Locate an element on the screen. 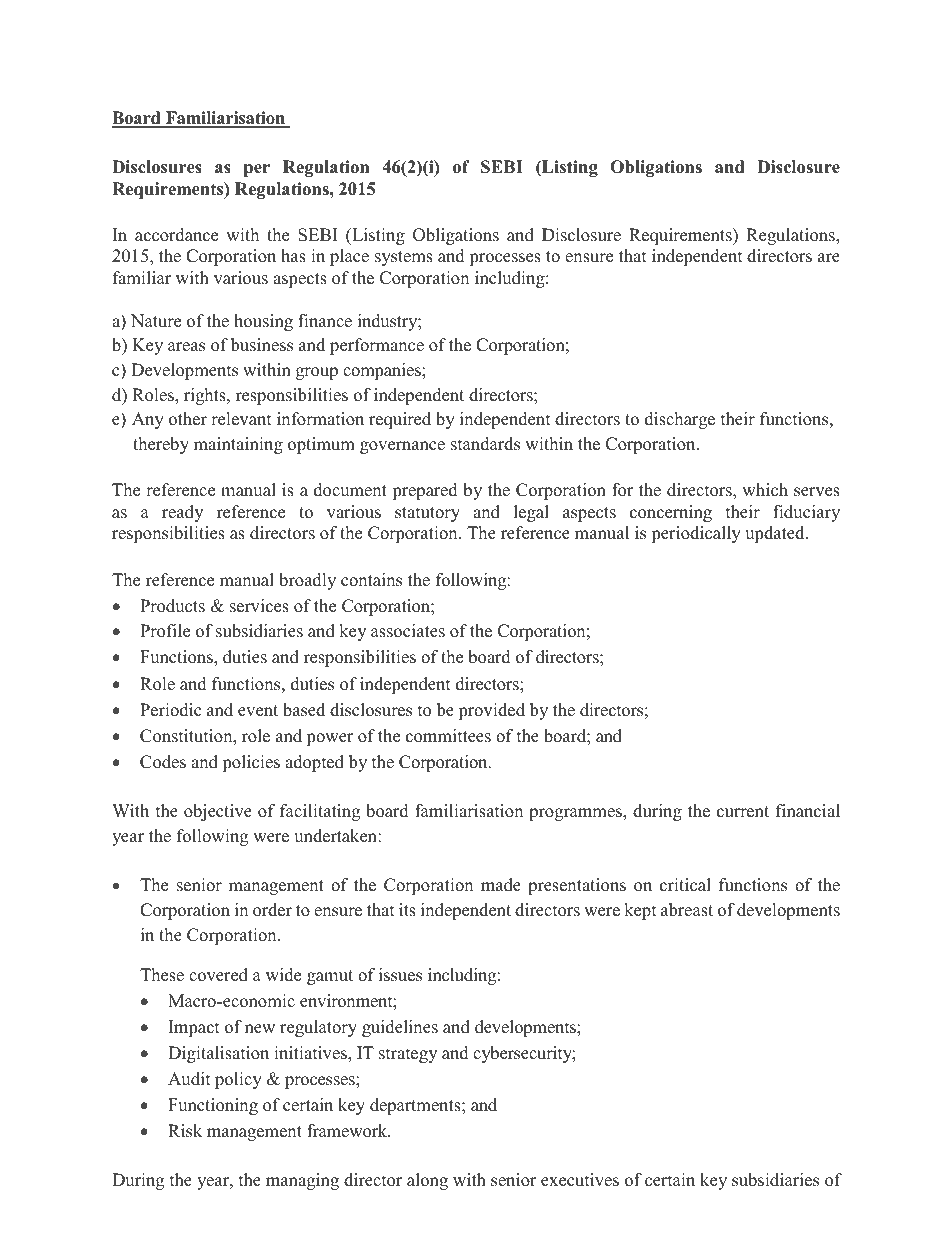 The width and height of the screenshot is (952, 1233). provided is located at coordinates (491, 711).
